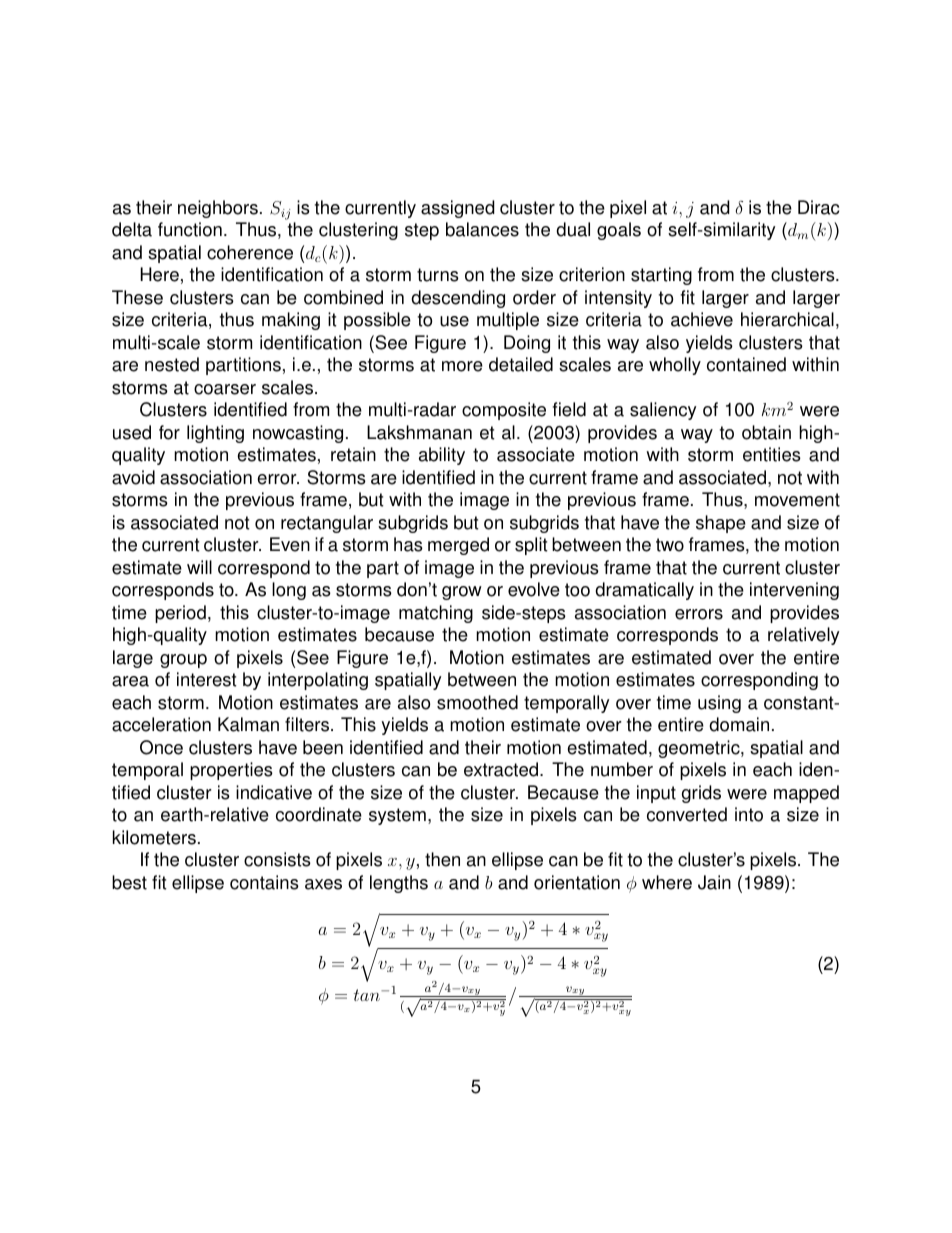  What do you see at coordinates (442, 859) in the screenshot?
I see `then` at bounding box center [442, 859].
